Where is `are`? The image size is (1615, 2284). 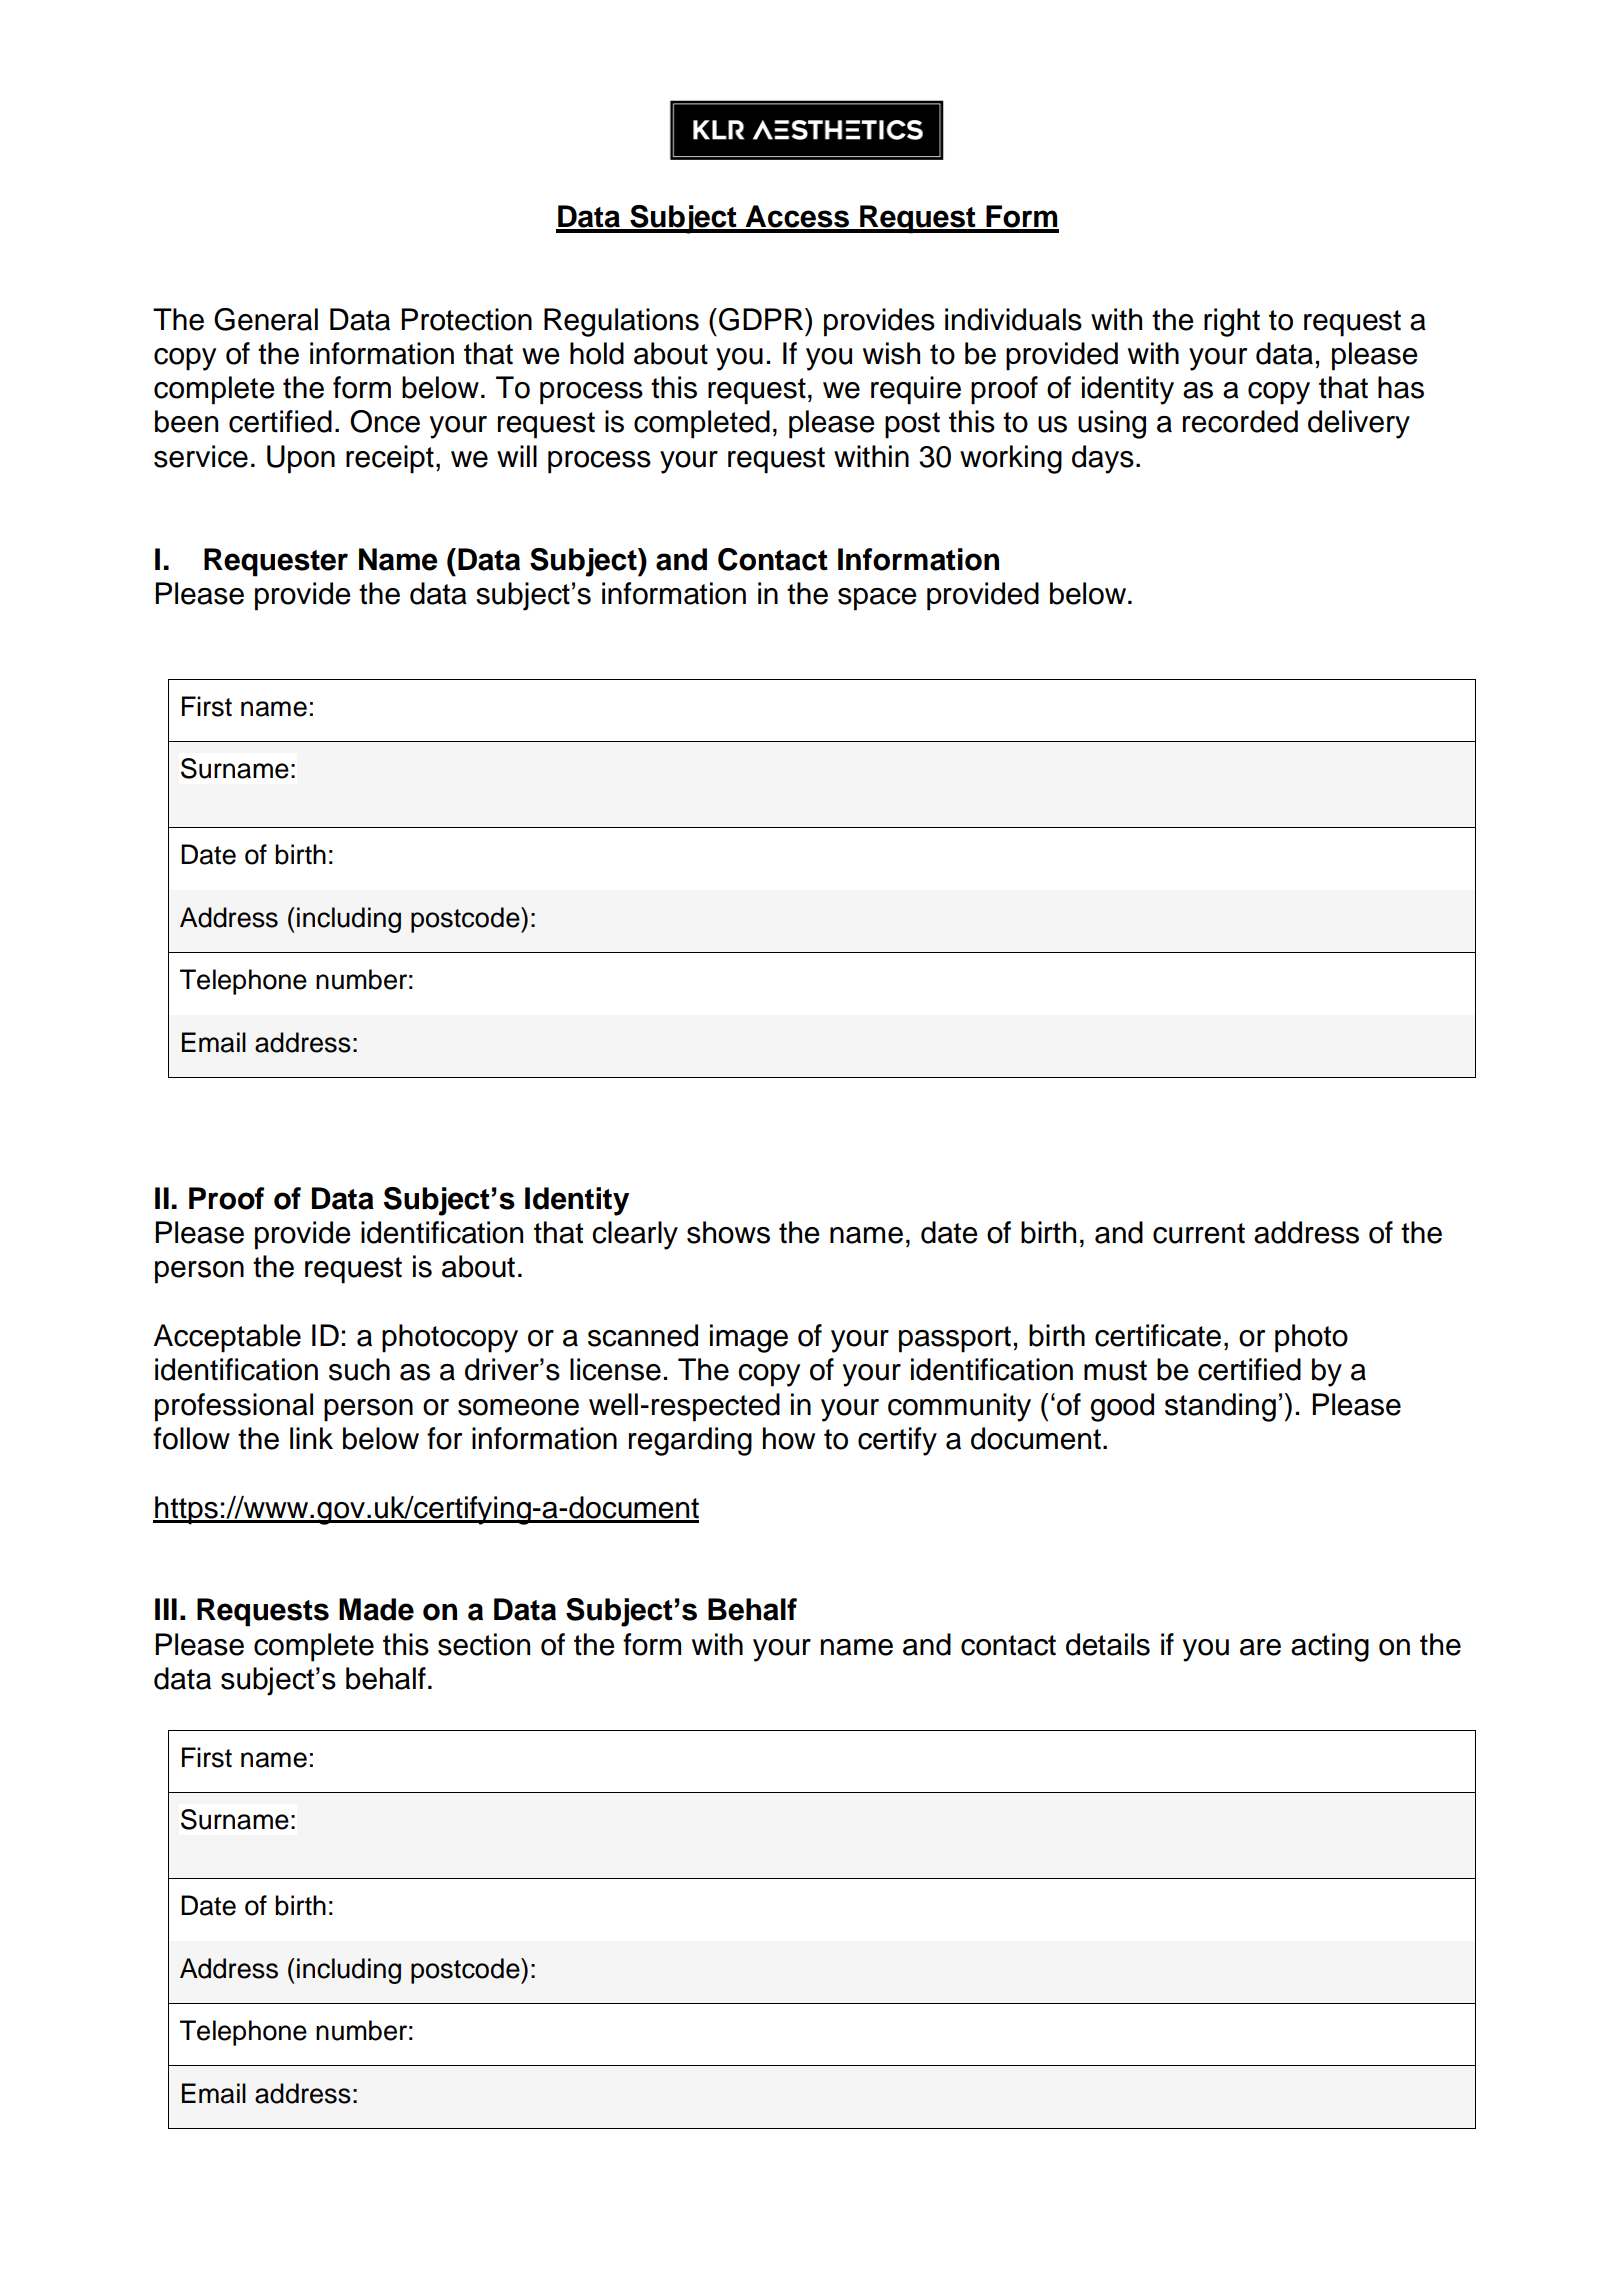 are is located at coordinates (1260, 1647).
